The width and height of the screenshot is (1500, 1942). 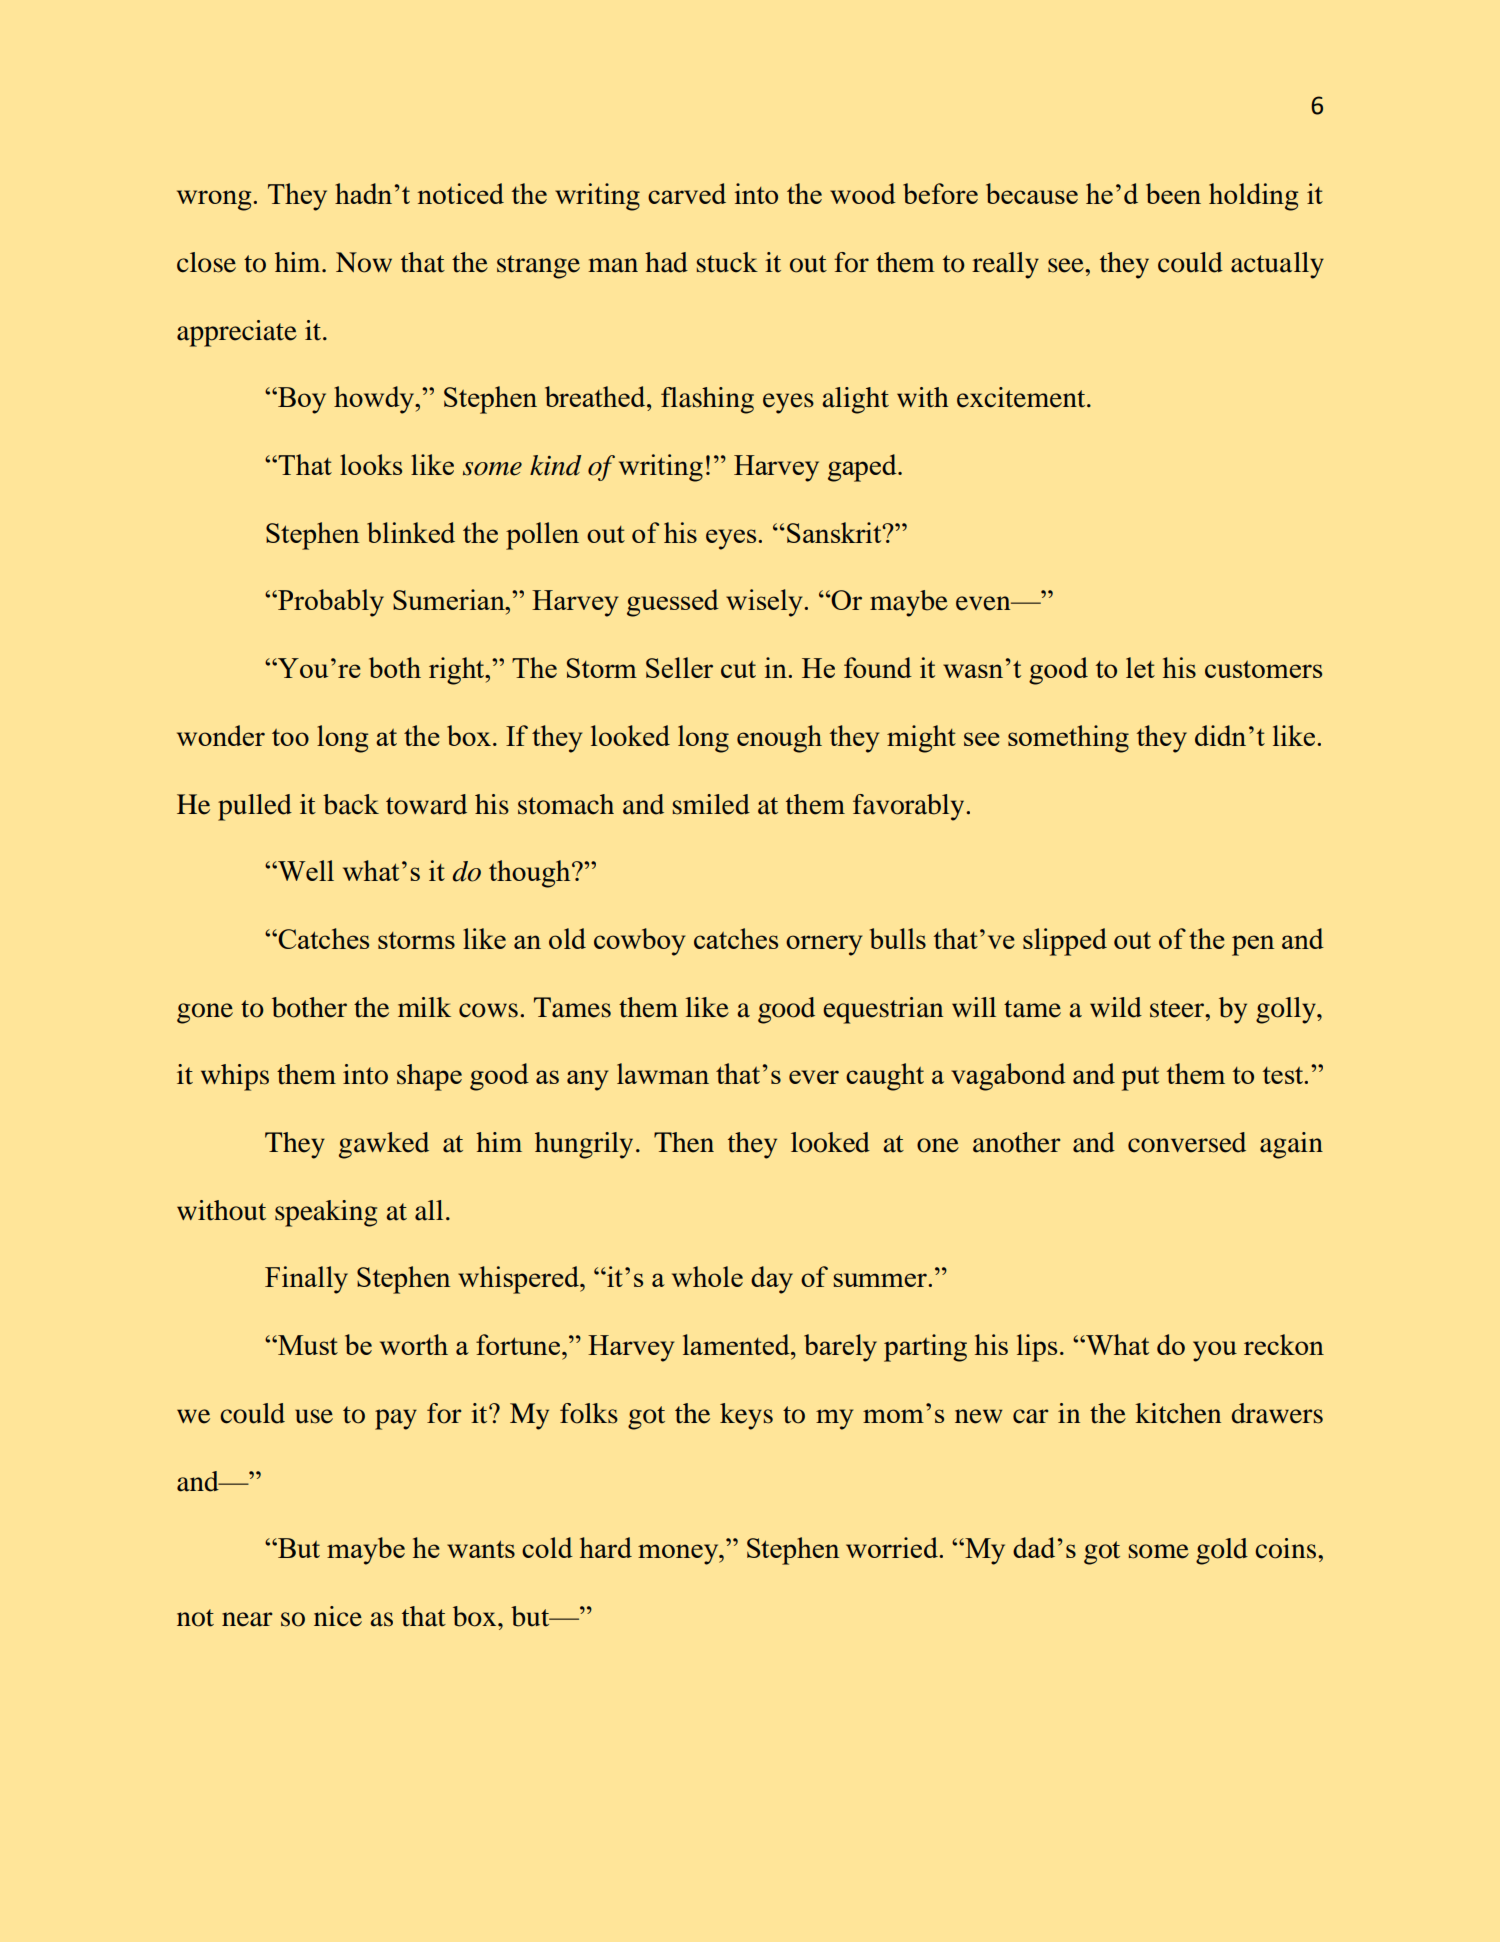 I want to click on hard, so click(x=606, y=1547).
